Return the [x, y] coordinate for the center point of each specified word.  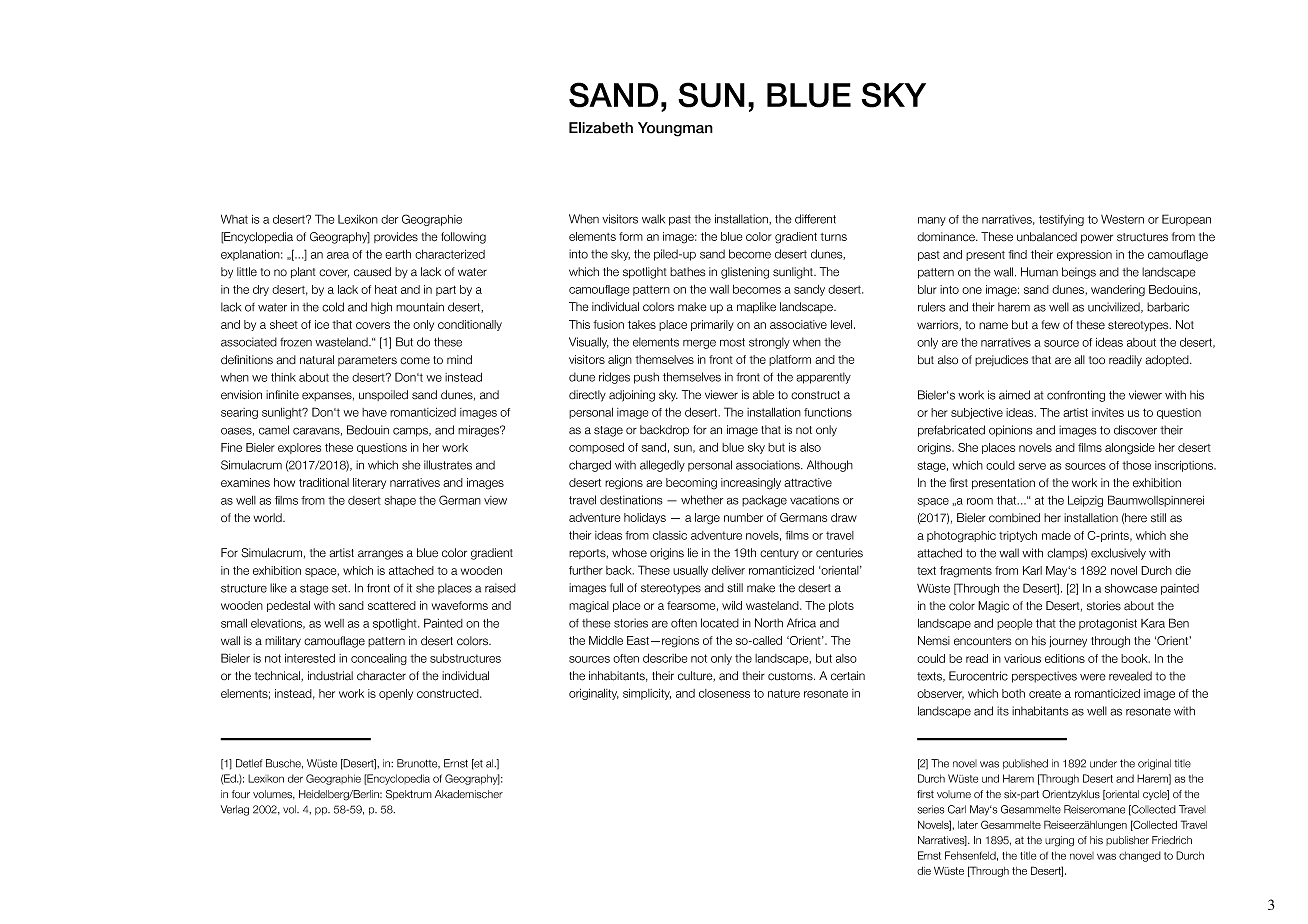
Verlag [235, 810]
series [931, 809]
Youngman [675, 129]
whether [702, 500]
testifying [1061, 220]
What [234, 219]
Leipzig [1085, 501]
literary [369, 483]
